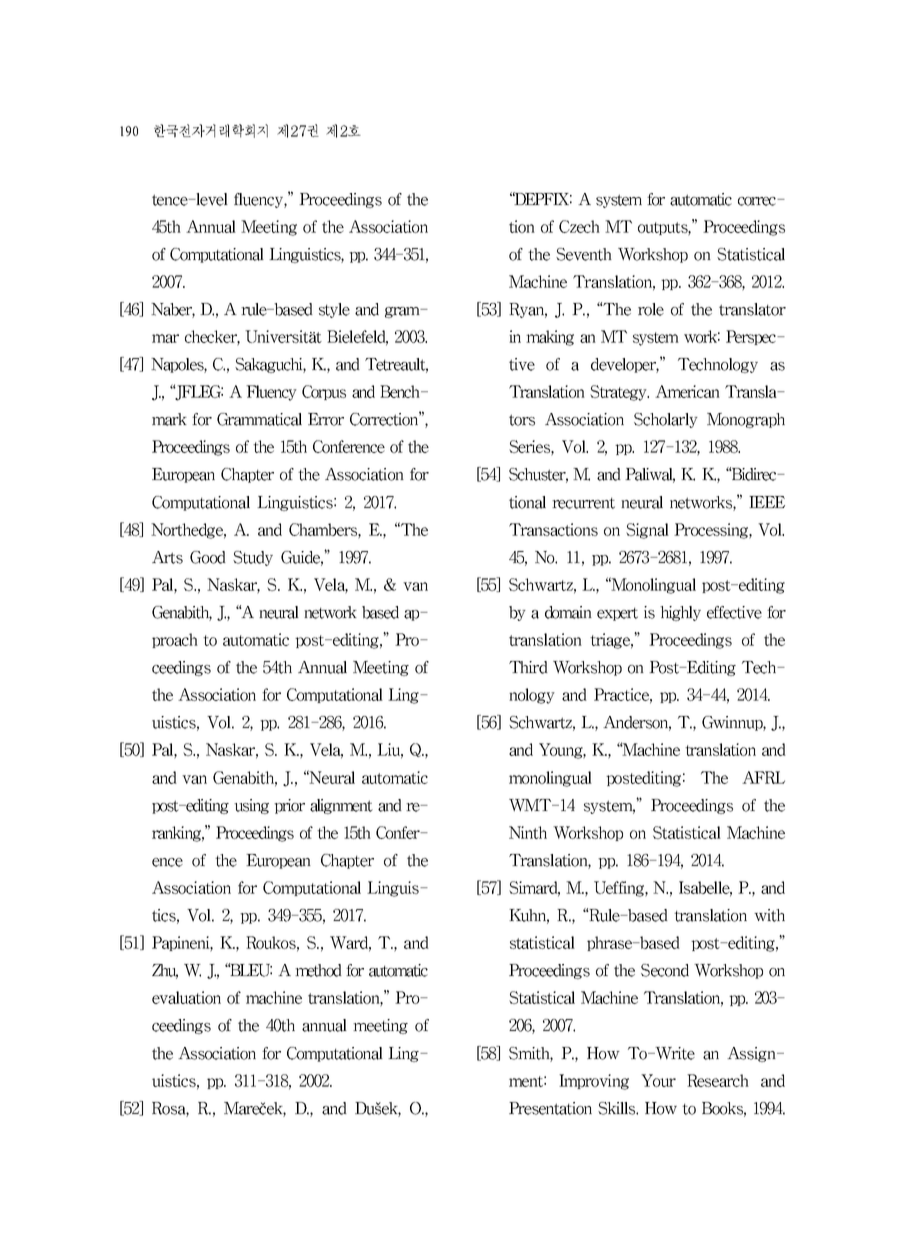 This image has height=1238, width=905. What do you see at coordinates (666, 420) in the image?
I see `Scholarly` at bounding box center [666, 420].
